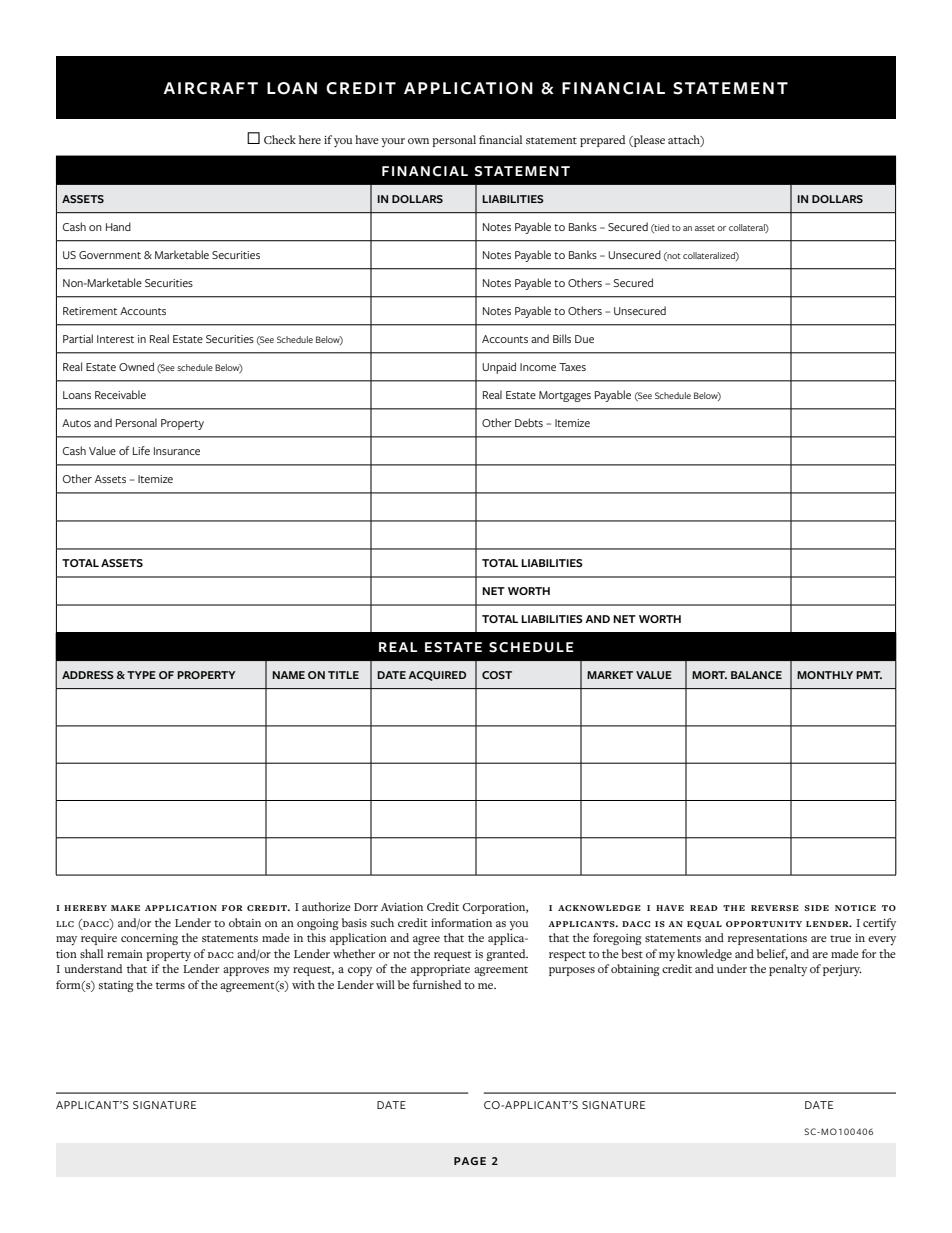  What do you see at coordinates (280, 139) in the screenshot?
I see `Check` at bounding box center [280, 139].
